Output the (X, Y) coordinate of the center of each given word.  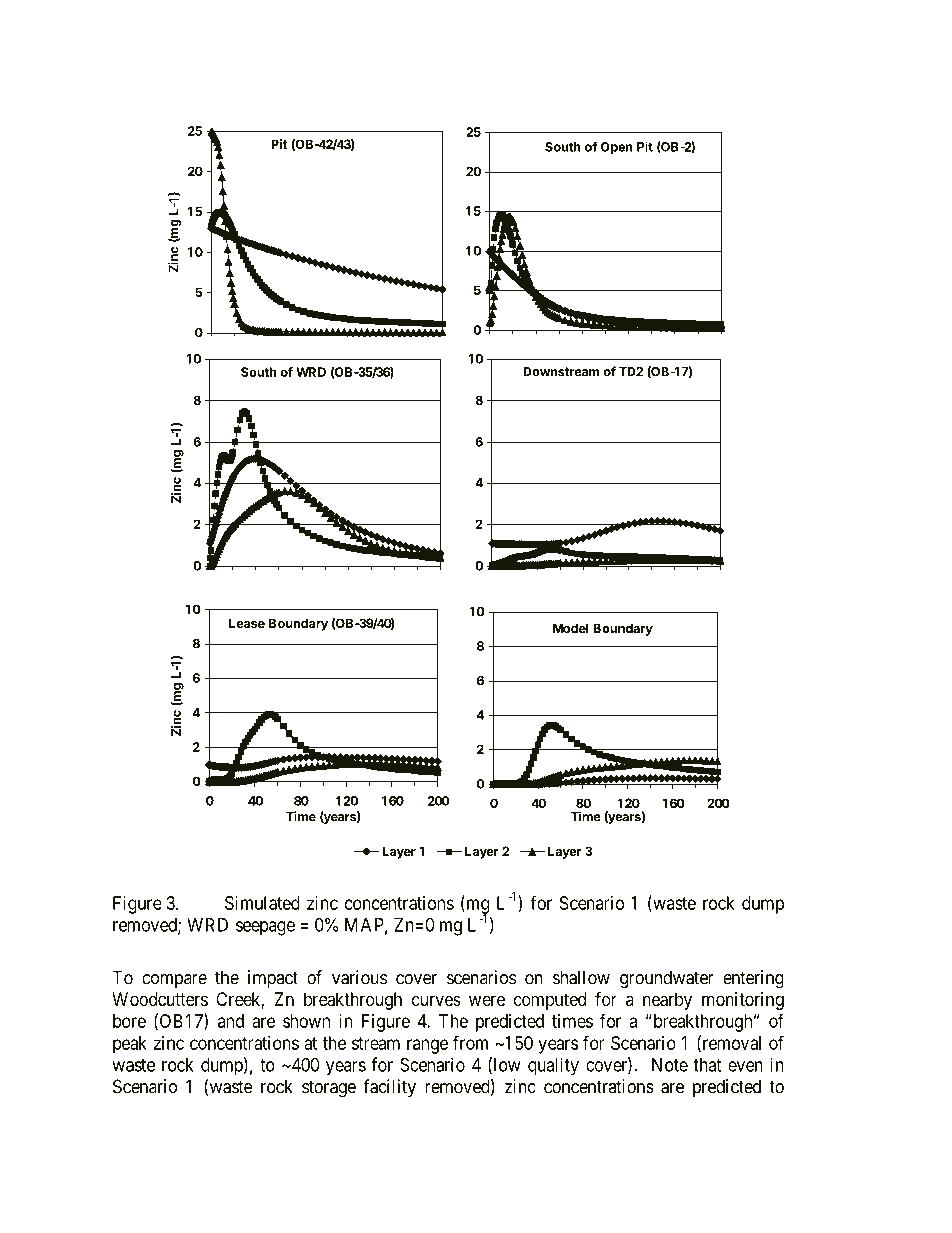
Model (570, 628)
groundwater (667, 979)
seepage (265, 928)
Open (616, 148)
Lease (247, 623)
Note (670, 1065)
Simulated (262, 903)
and (231, 1021)
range (427, 1046)
